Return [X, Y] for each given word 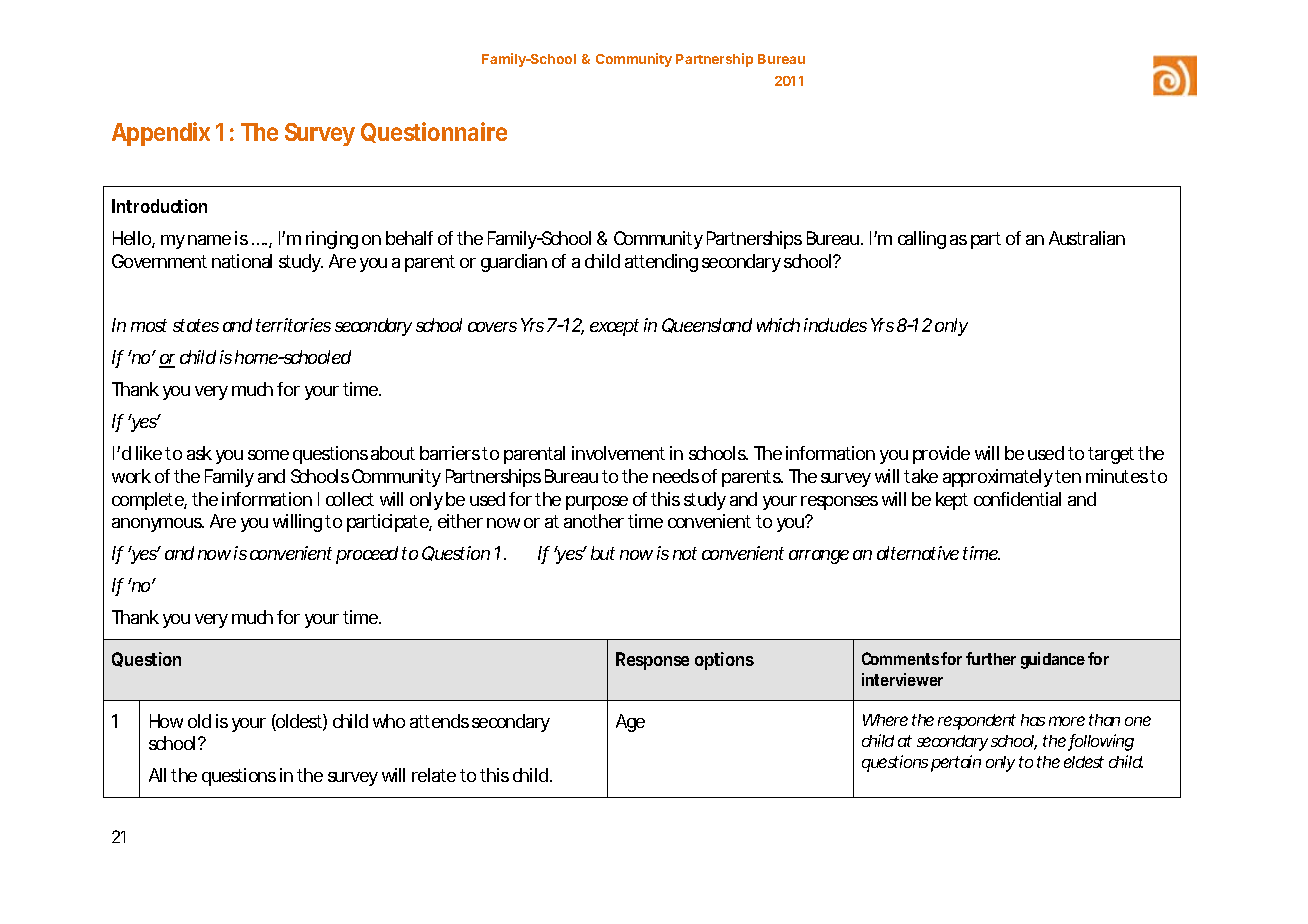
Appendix [161, 134]
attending [661, 263]
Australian [1087, 238]
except [614, 327]
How [166, 721]
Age [630, 723]
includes [835, 325]
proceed [367, 555]
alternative [918, 553]
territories [293, 325]
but [603, 553]
